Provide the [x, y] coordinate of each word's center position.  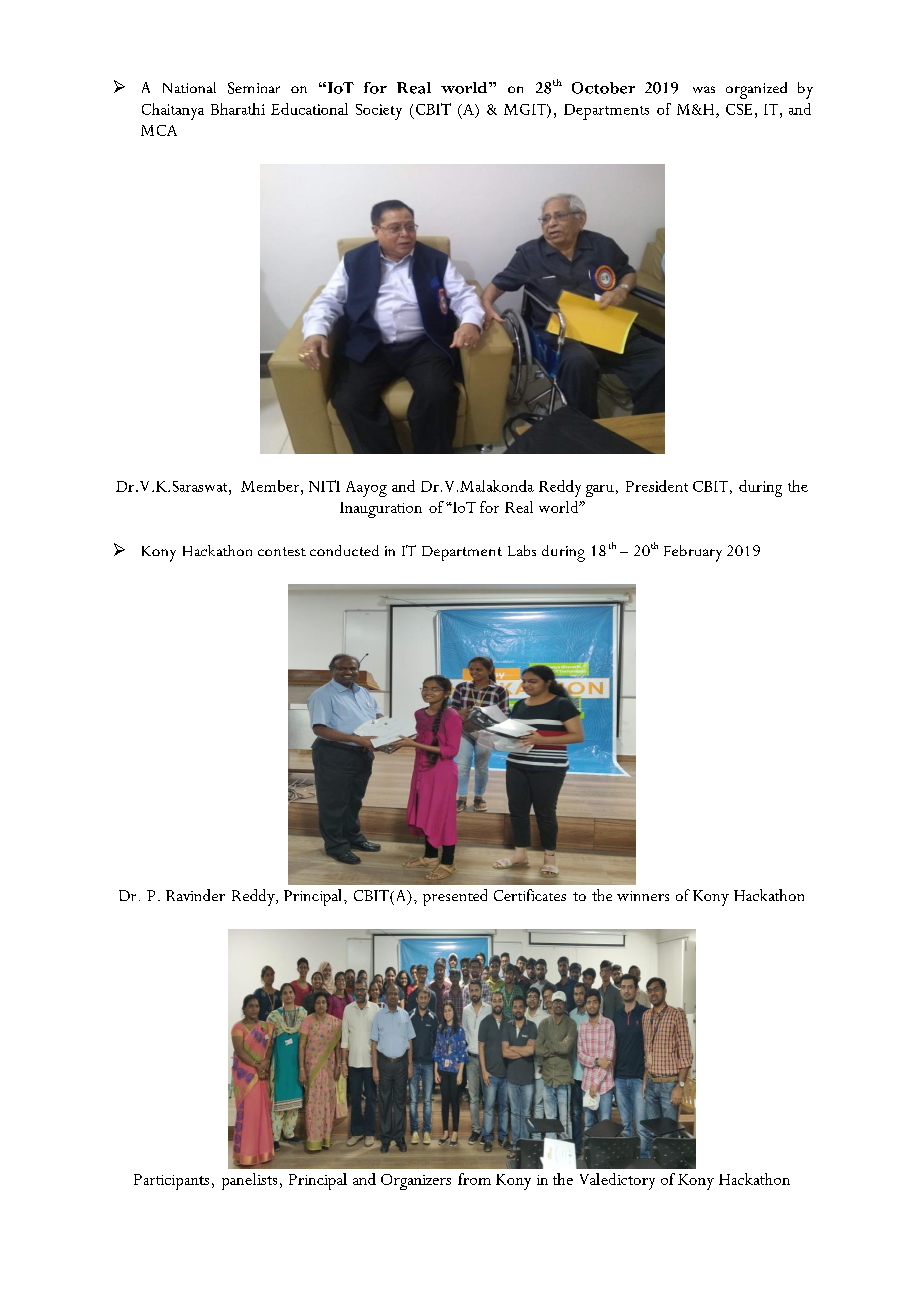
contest [282, 551]
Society [379, 112]
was [704, 89]
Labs [522, 550]
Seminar [254, 88]
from [474, 1179]
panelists [249, 1181]
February [693, 553]
